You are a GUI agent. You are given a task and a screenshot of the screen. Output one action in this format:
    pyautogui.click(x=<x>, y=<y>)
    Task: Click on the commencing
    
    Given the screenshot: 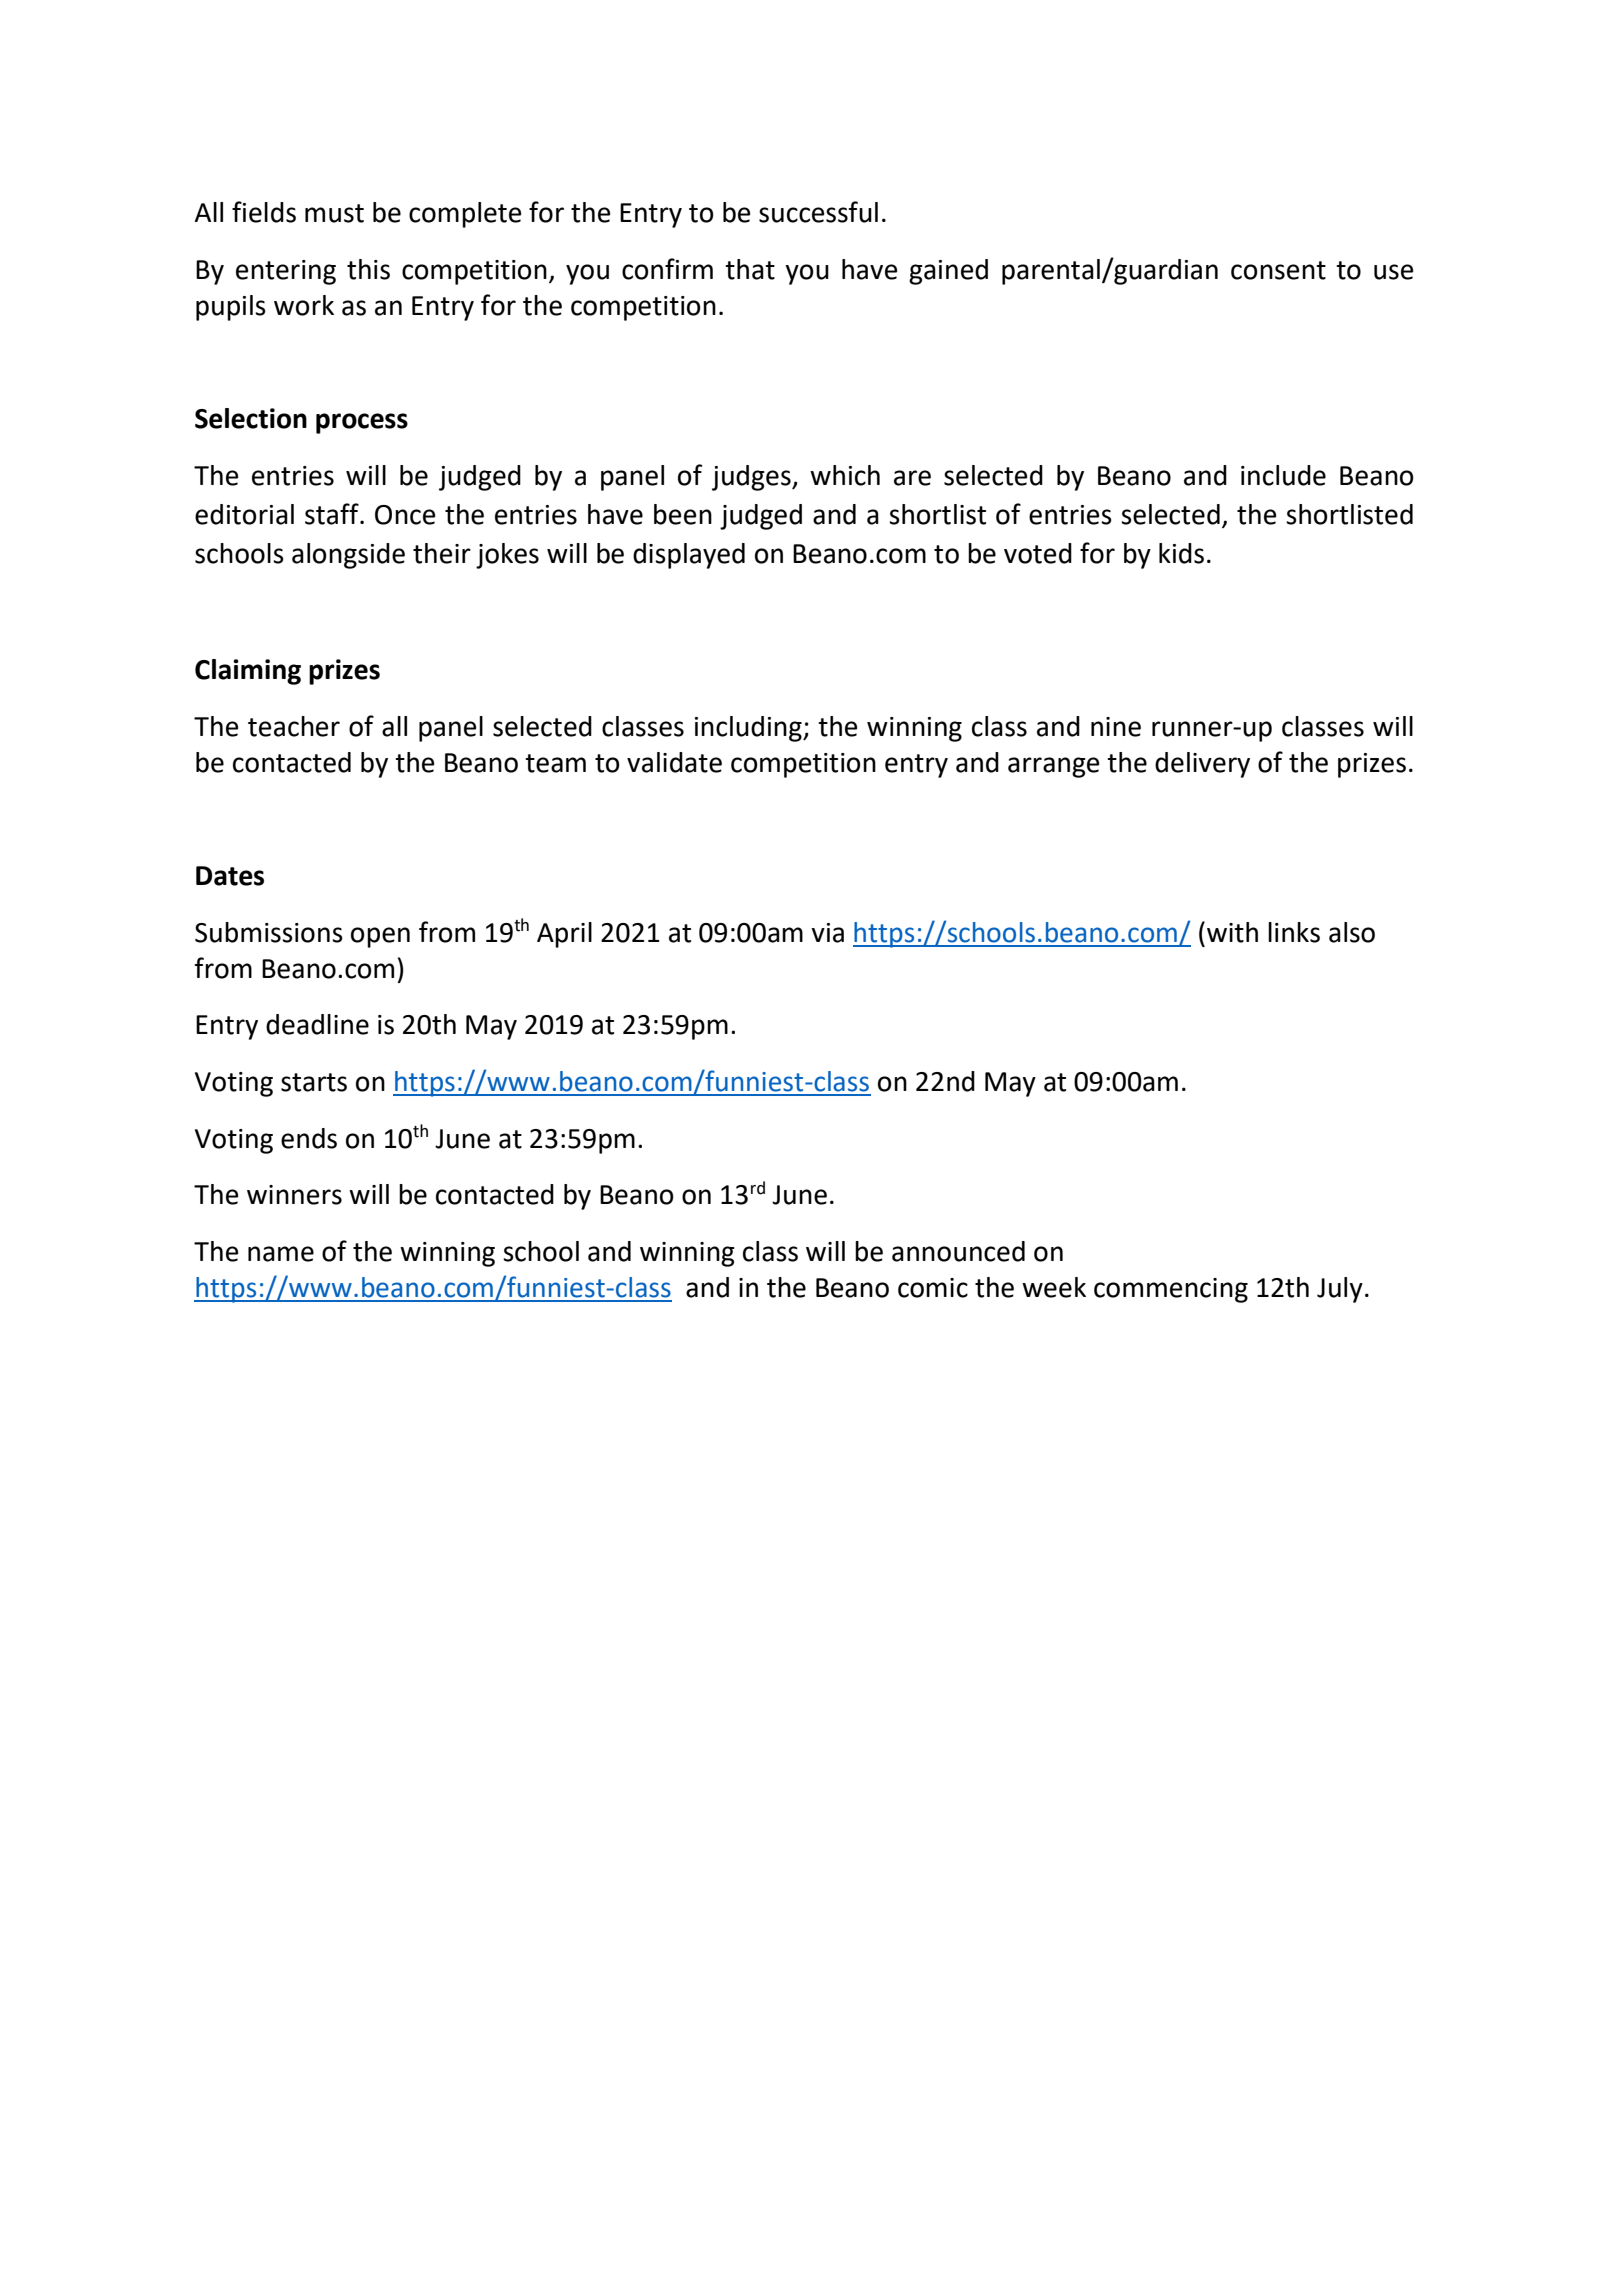 What is the action you would take?
    pyautogui.click(x=1171, y=1290)
